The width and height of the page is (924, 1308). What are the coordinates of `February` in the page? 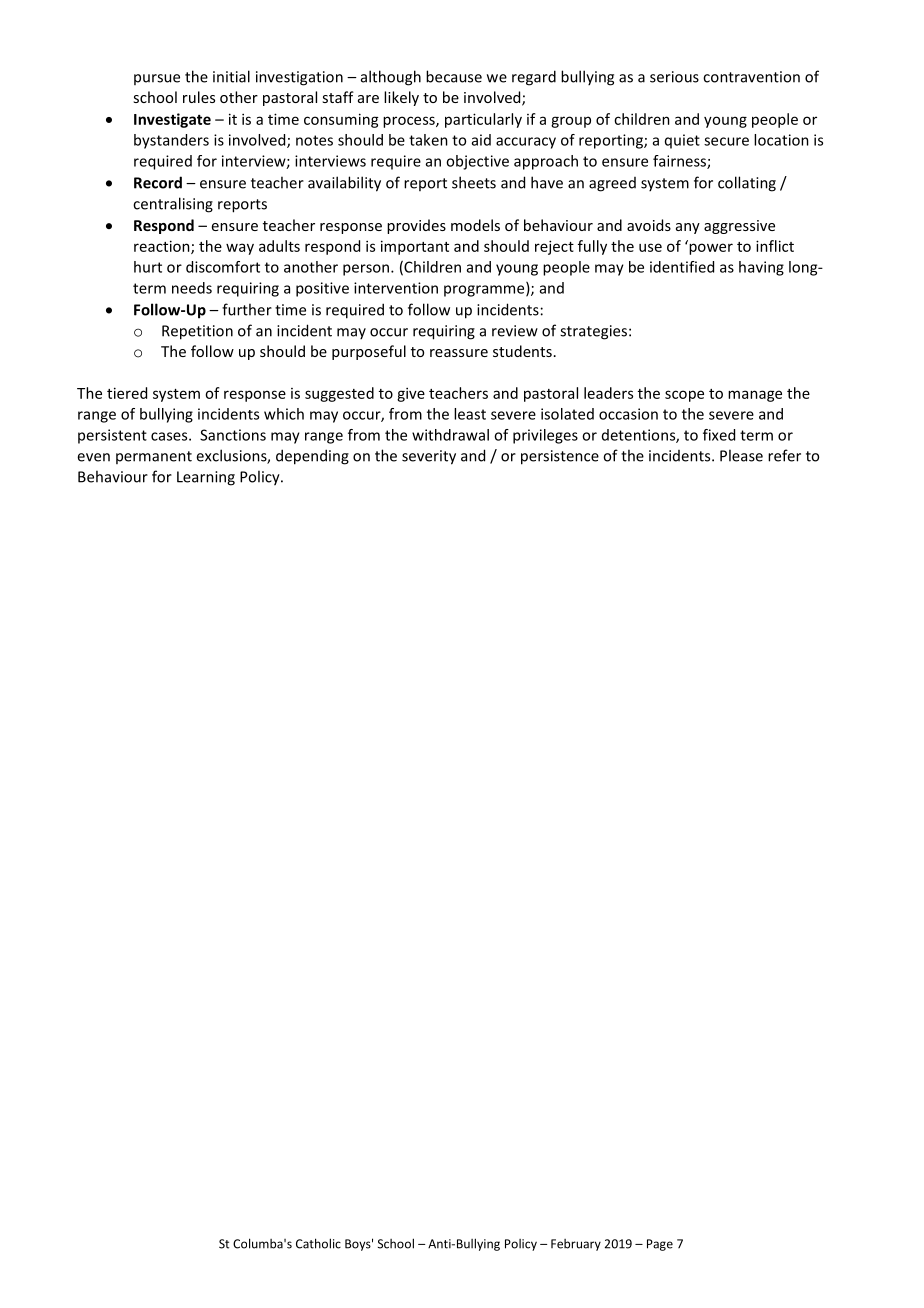 It's located at (576, 1245).
